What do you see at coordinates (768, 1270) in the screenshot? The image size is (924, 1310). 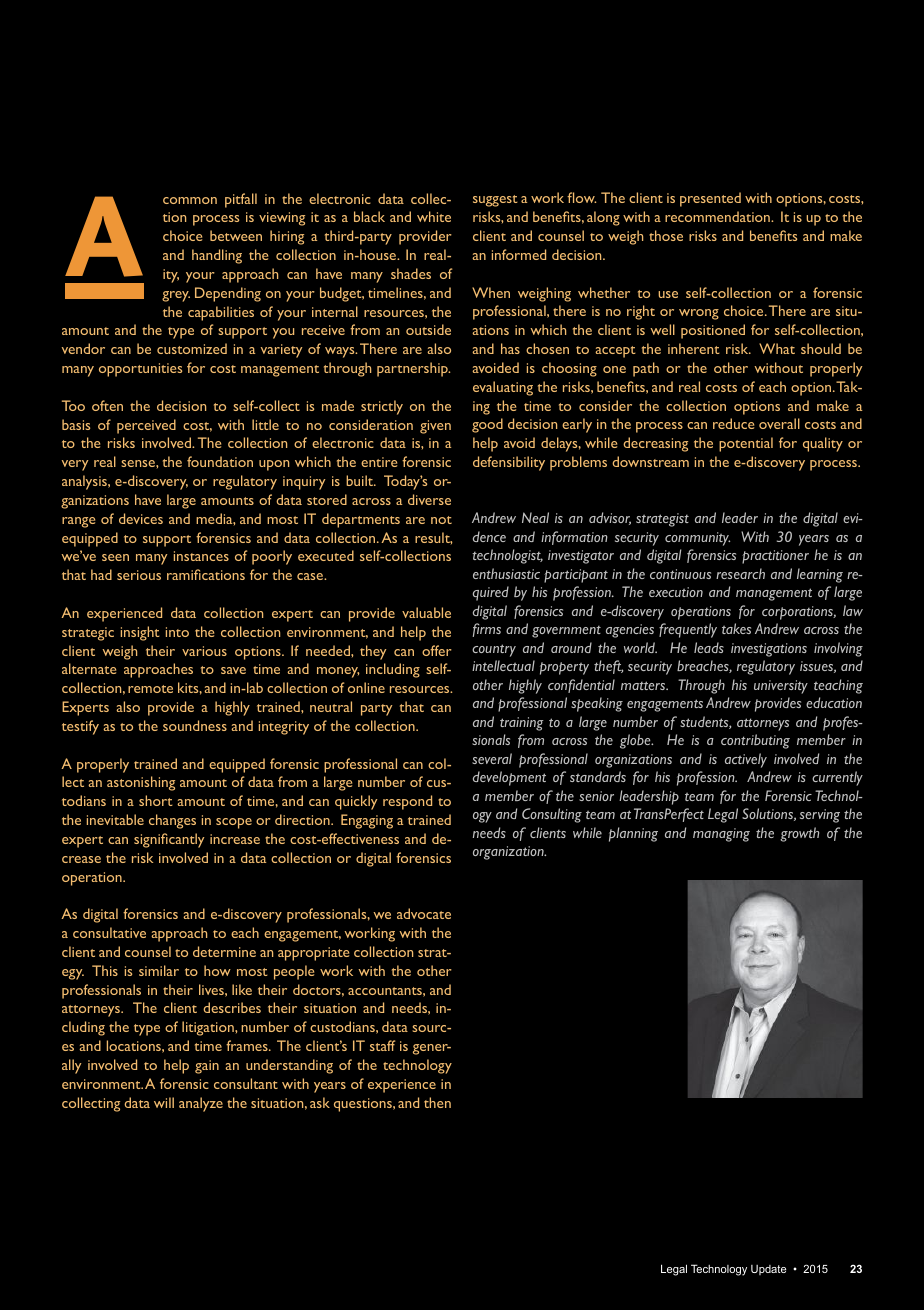 I see `Update` at bounding box center [768, 1270].
